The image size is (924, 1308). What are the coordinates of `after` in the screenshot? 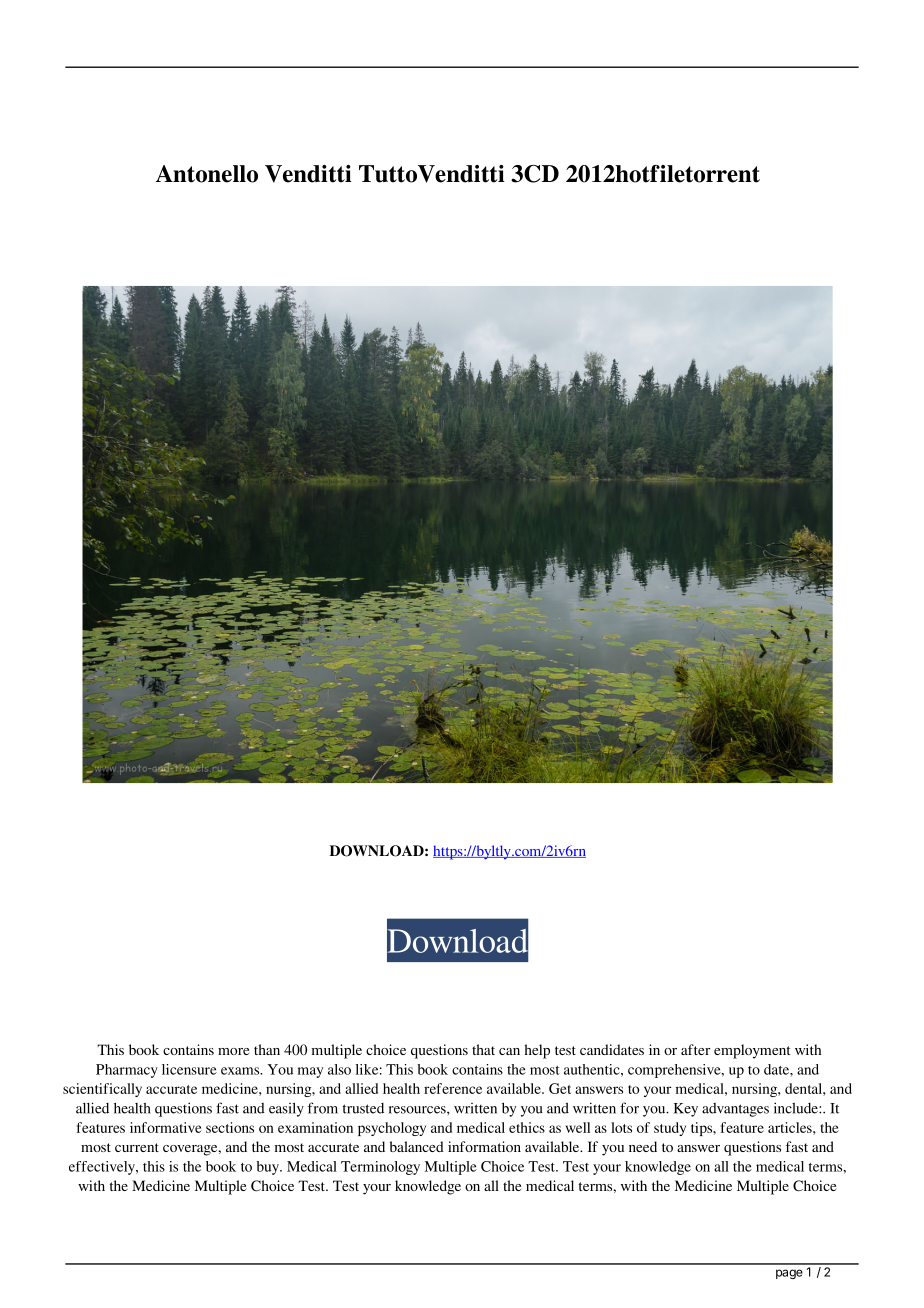 It's located at (695, 1049).
